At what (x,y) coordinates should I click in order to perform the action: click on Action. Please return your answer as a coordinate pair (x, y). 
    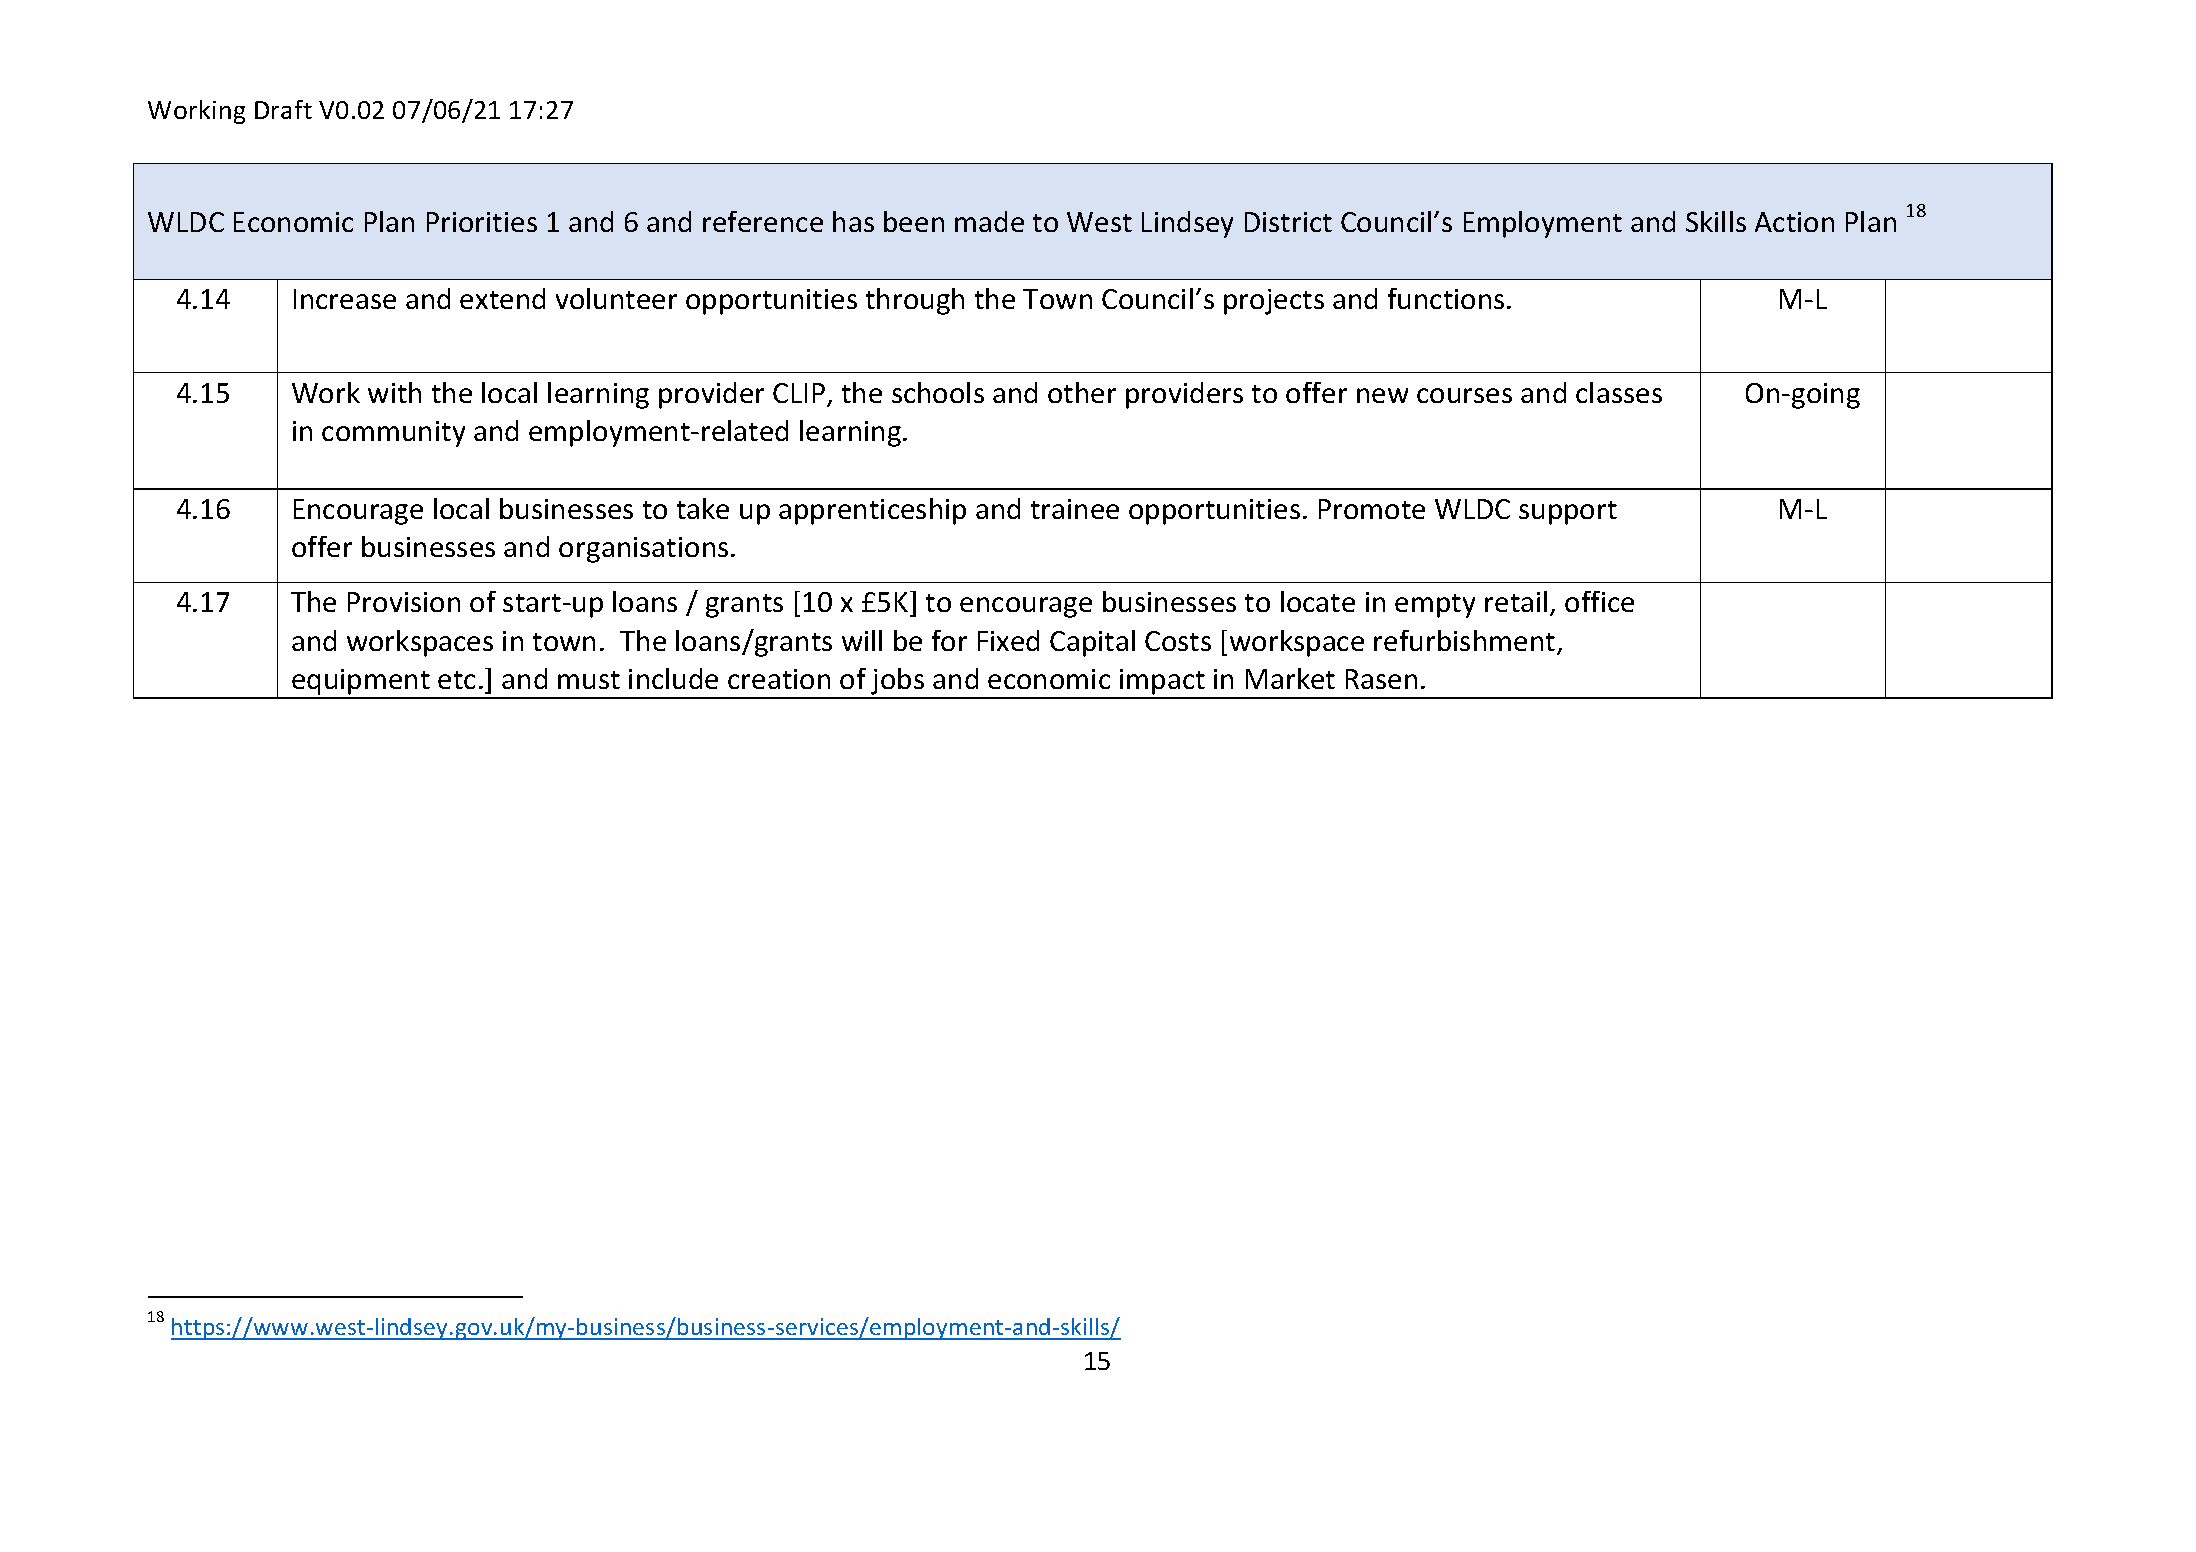
    Looking at the image, I should click on (1794, 222).
